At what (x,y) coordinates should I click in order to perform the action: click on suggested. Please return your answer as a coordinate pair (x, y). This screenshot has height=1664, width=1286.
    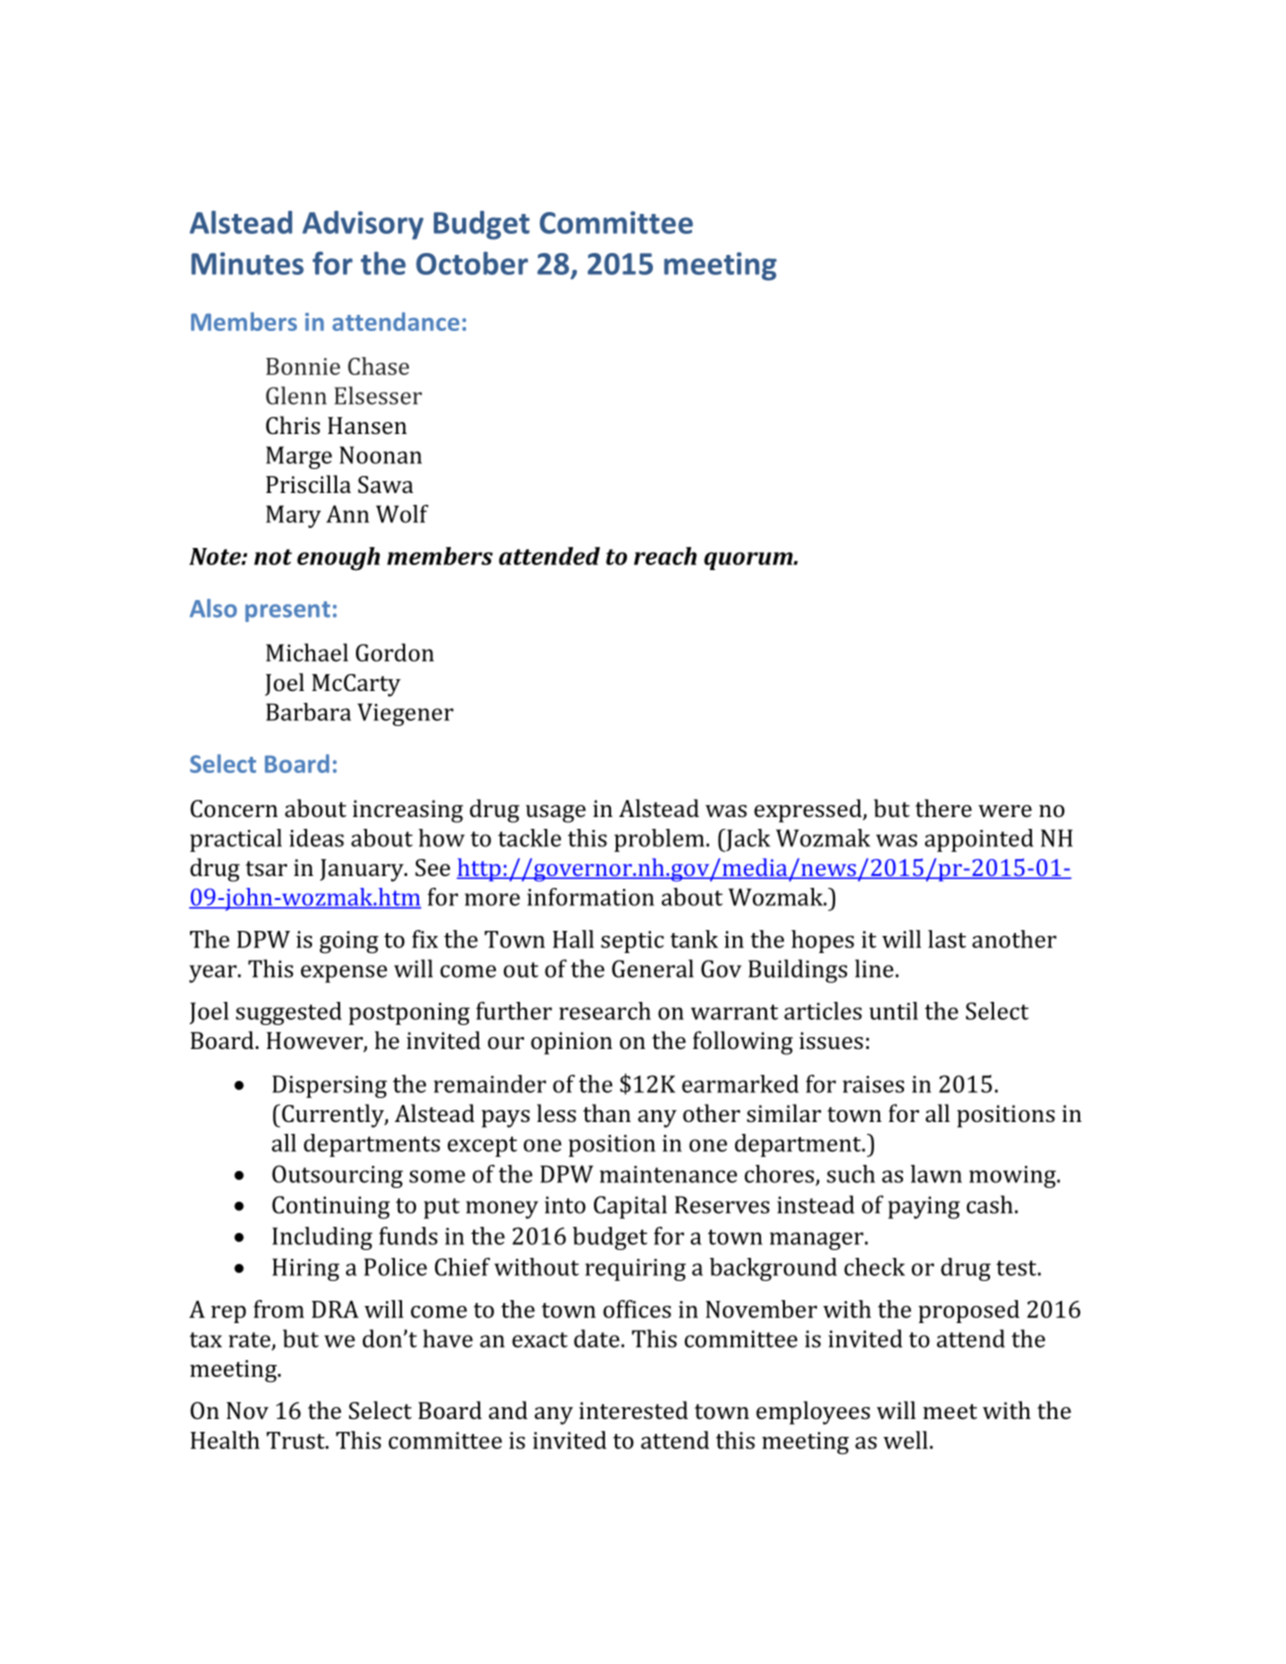
    Looking at the image, I should click on (289, 1013).
